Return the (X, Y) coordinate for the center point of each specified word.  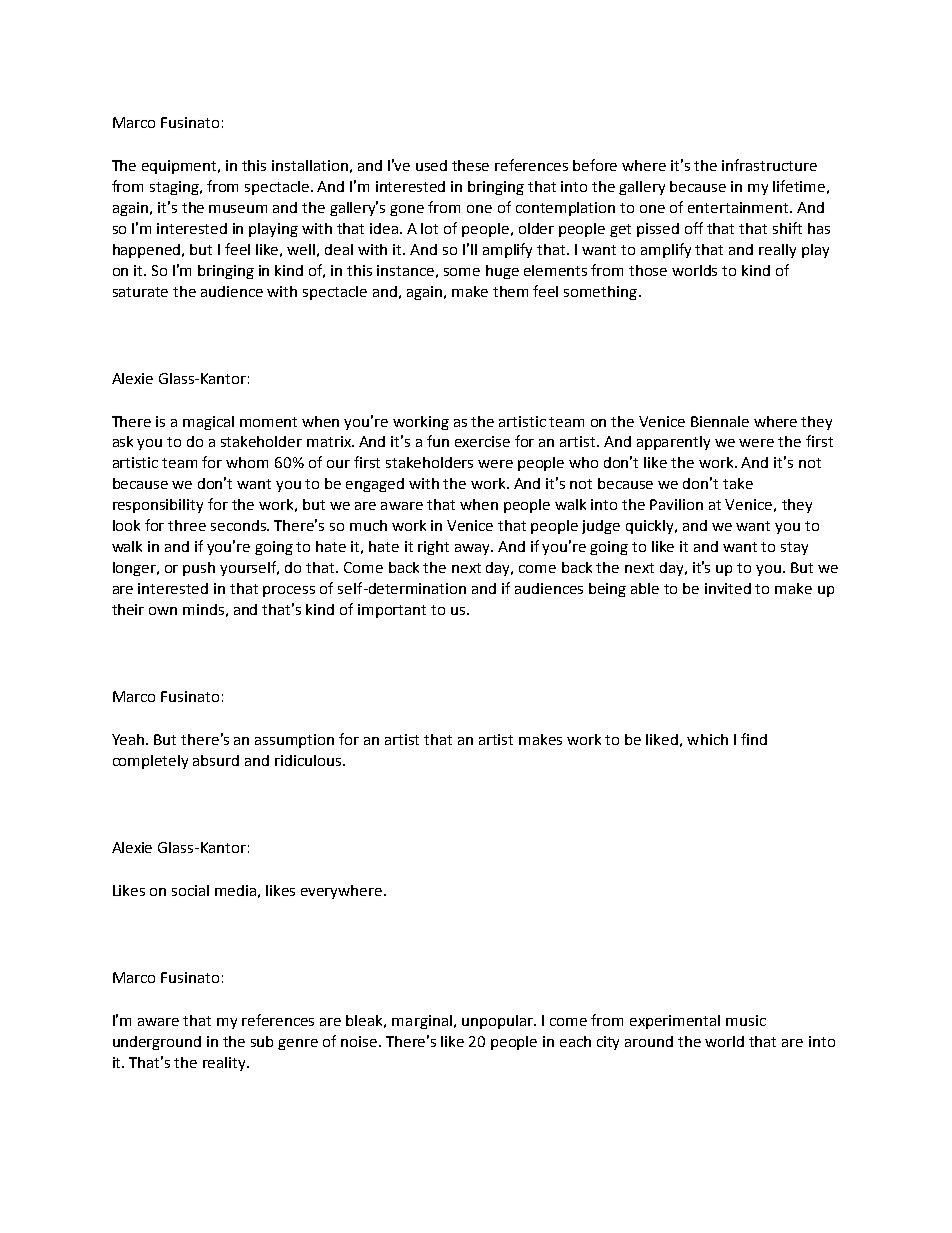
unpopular (498, 1022)
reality (226, 1064)
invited (728, 588)
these (470, 165)
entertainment (739, 207)
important (392, 611)
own (163, 611)
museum (238, 209)
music (746, 1020)
